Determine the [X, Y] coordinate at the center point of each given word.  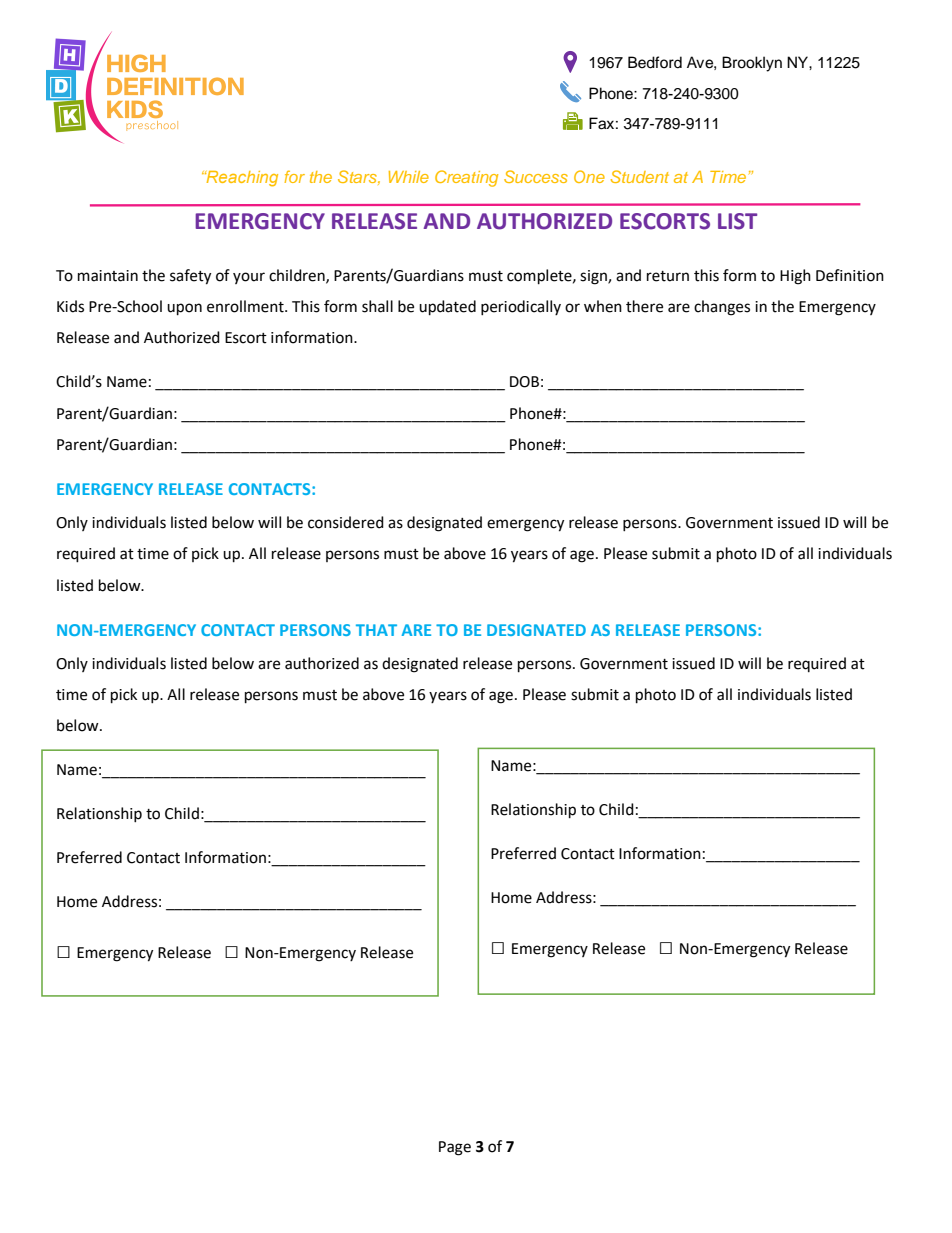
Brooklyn [752, 64]
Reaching [241, 179]
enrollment [246, 306]
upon [184, 309]
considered [346, 522]
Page [455, 1148]
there [644, 306]
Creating [466, 178]
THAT [376, 630]
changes [722, 308]
